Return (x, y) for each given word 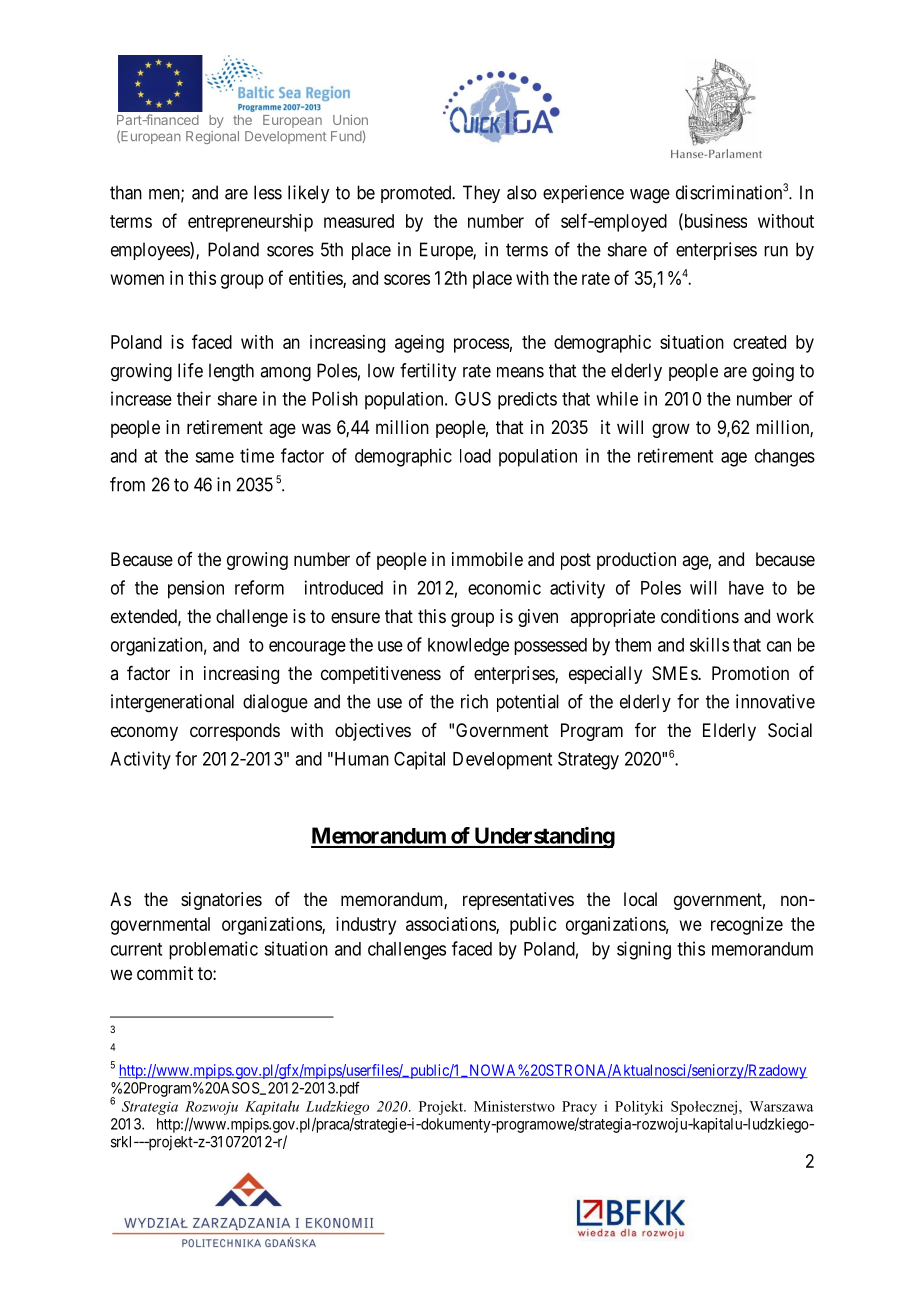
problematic (213, 950)
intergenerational (172, 703)
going (773, 372)
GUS (473, 398)
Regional (212, 137)
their (194, 398)
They (481, 194)
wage (650, 196)
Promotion (750, 673)
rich (474, 701)
